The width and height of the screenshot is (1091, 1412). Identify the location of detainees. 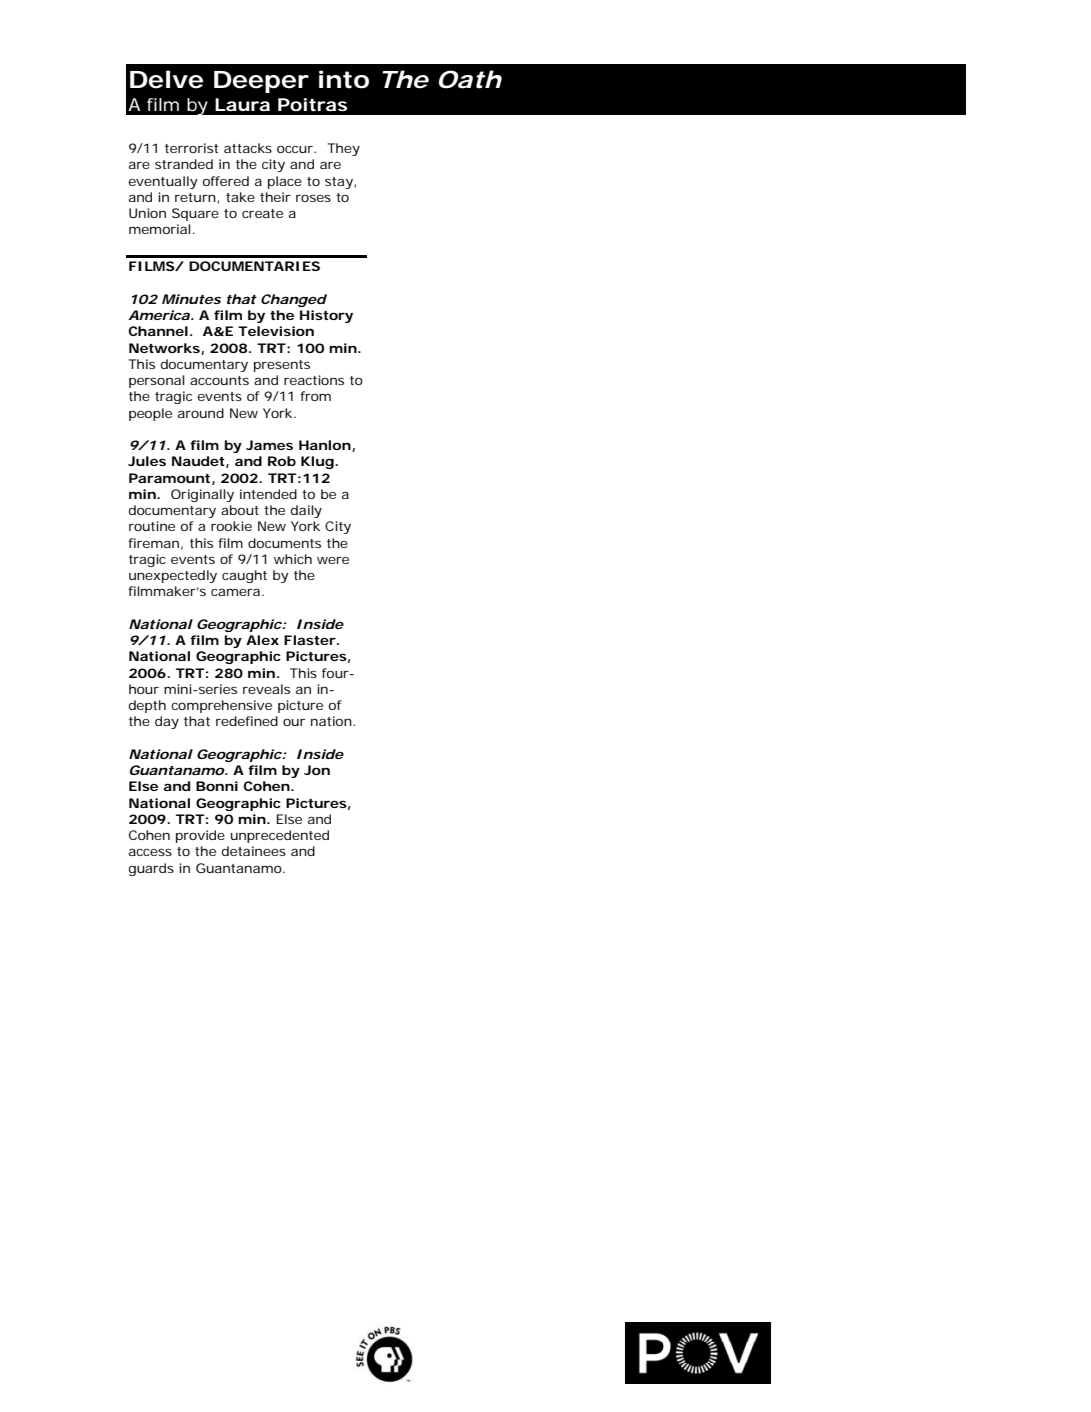
(254, 851).
